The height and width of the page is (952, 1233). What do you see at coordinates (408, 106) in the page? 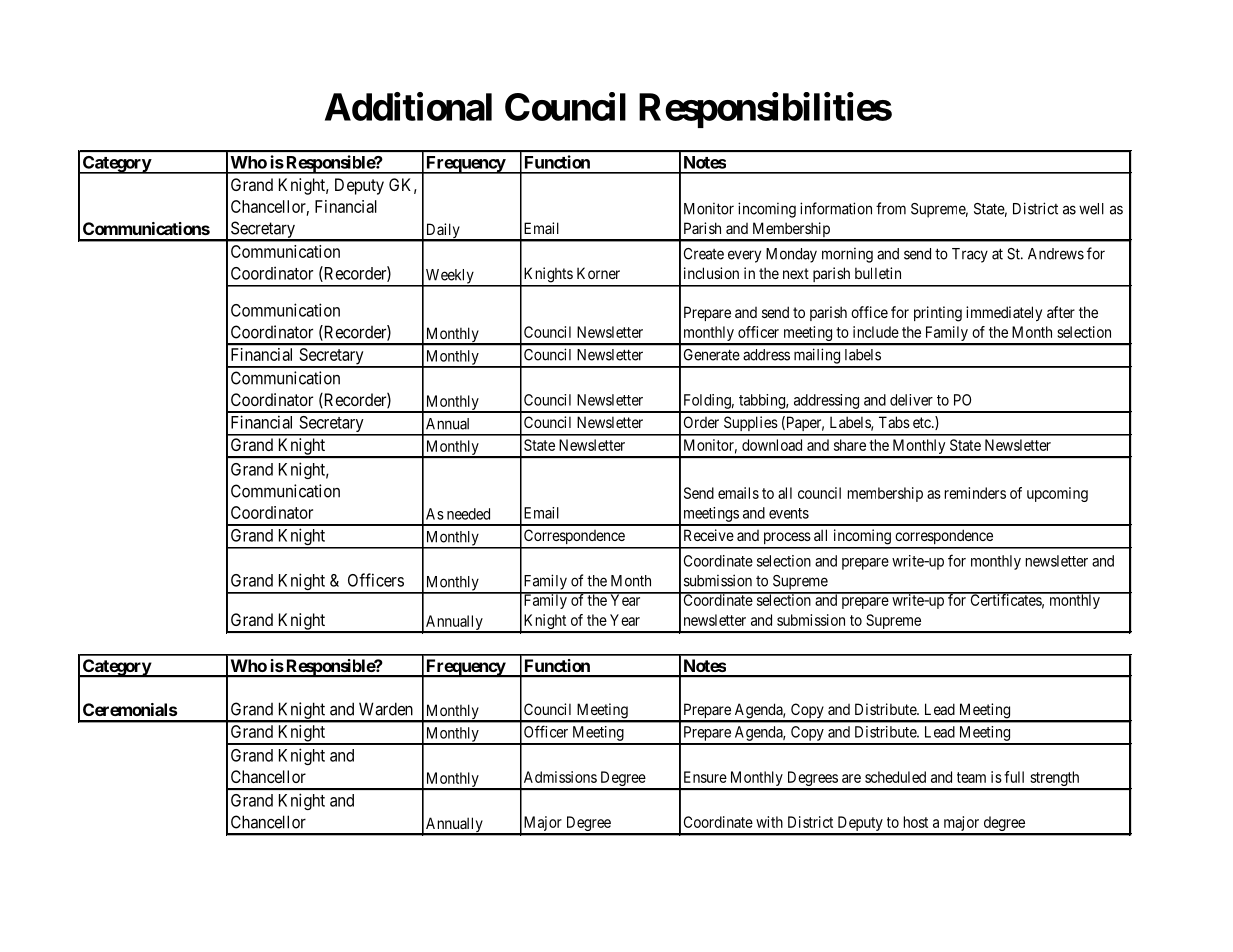
I see `Additional` at bounding box center [408, 106].
